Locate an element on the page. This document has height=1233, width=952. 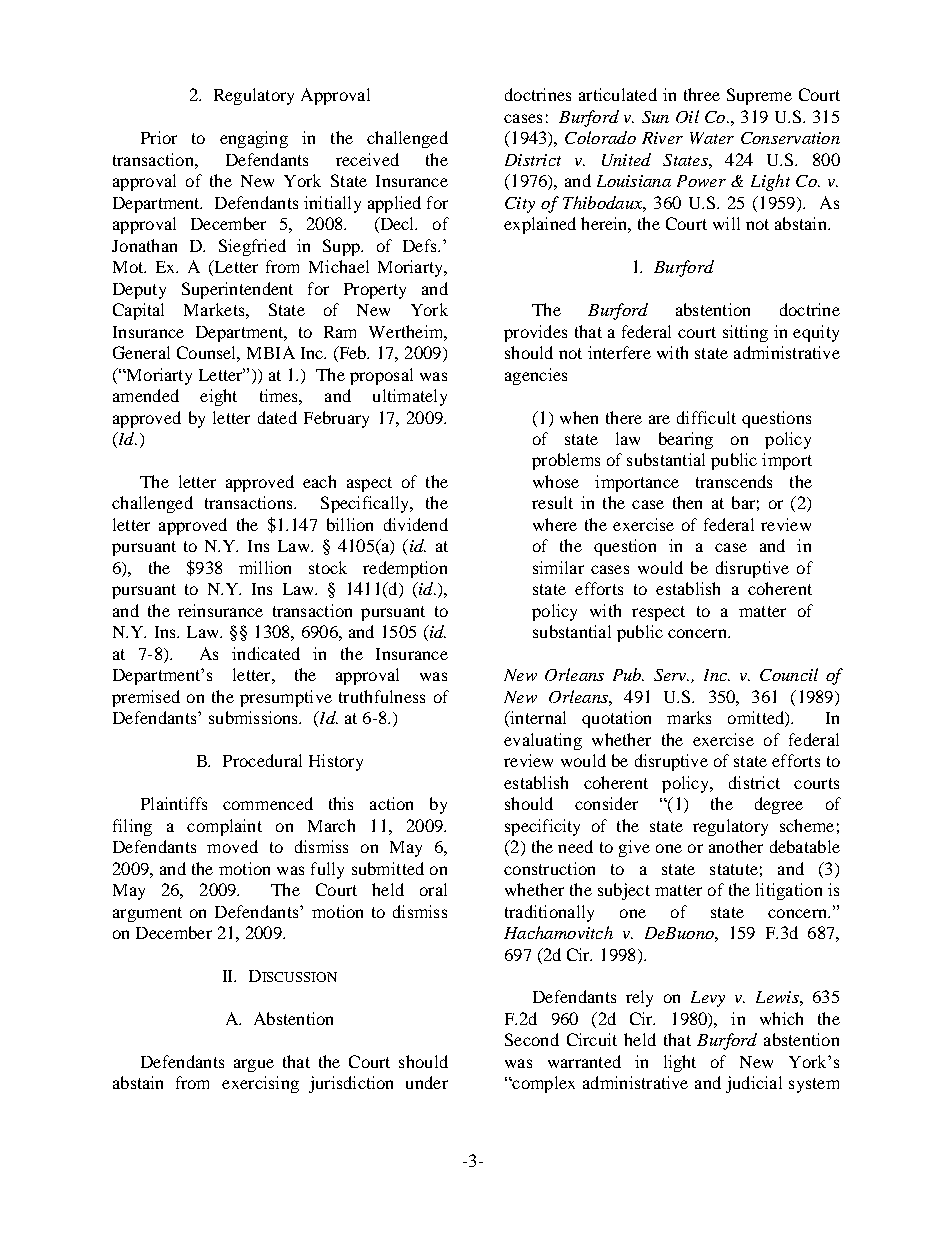
marks is located at coordinates (689, 717).
